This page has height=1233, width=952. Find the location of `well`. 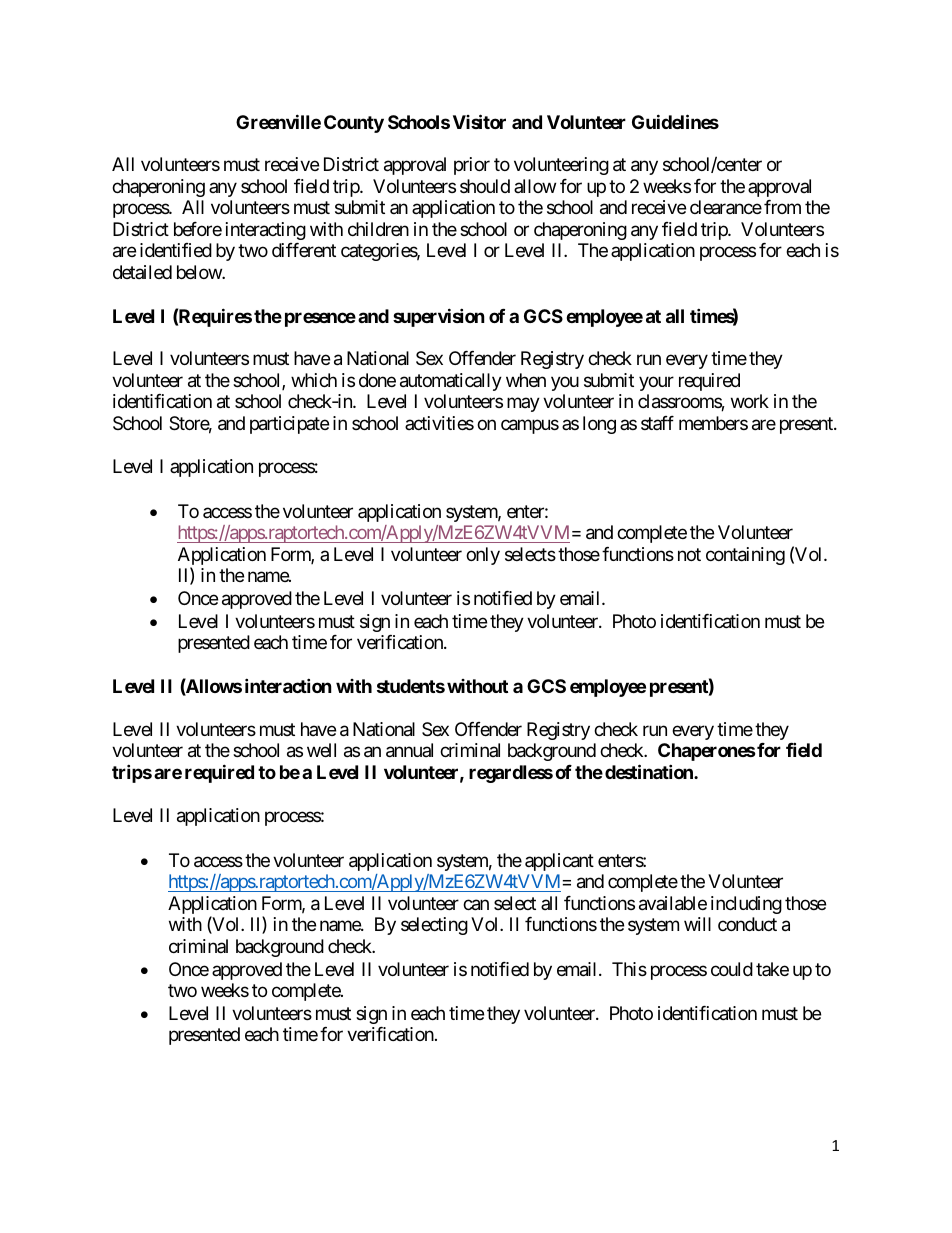

well is located at coordinates (321, 750).
